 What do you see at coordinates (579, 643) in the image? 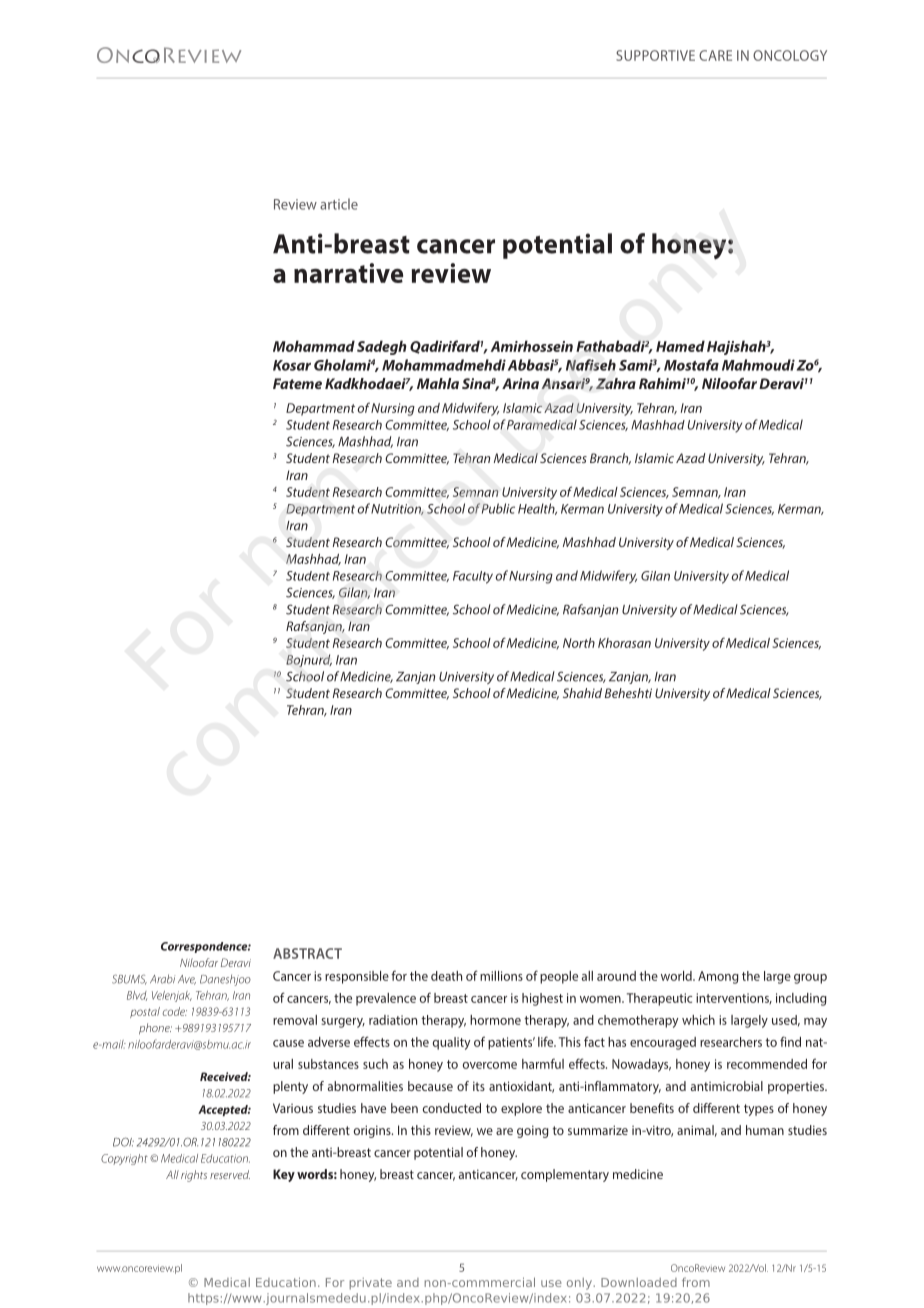
I see `North` at bounding box center [579, 643].
